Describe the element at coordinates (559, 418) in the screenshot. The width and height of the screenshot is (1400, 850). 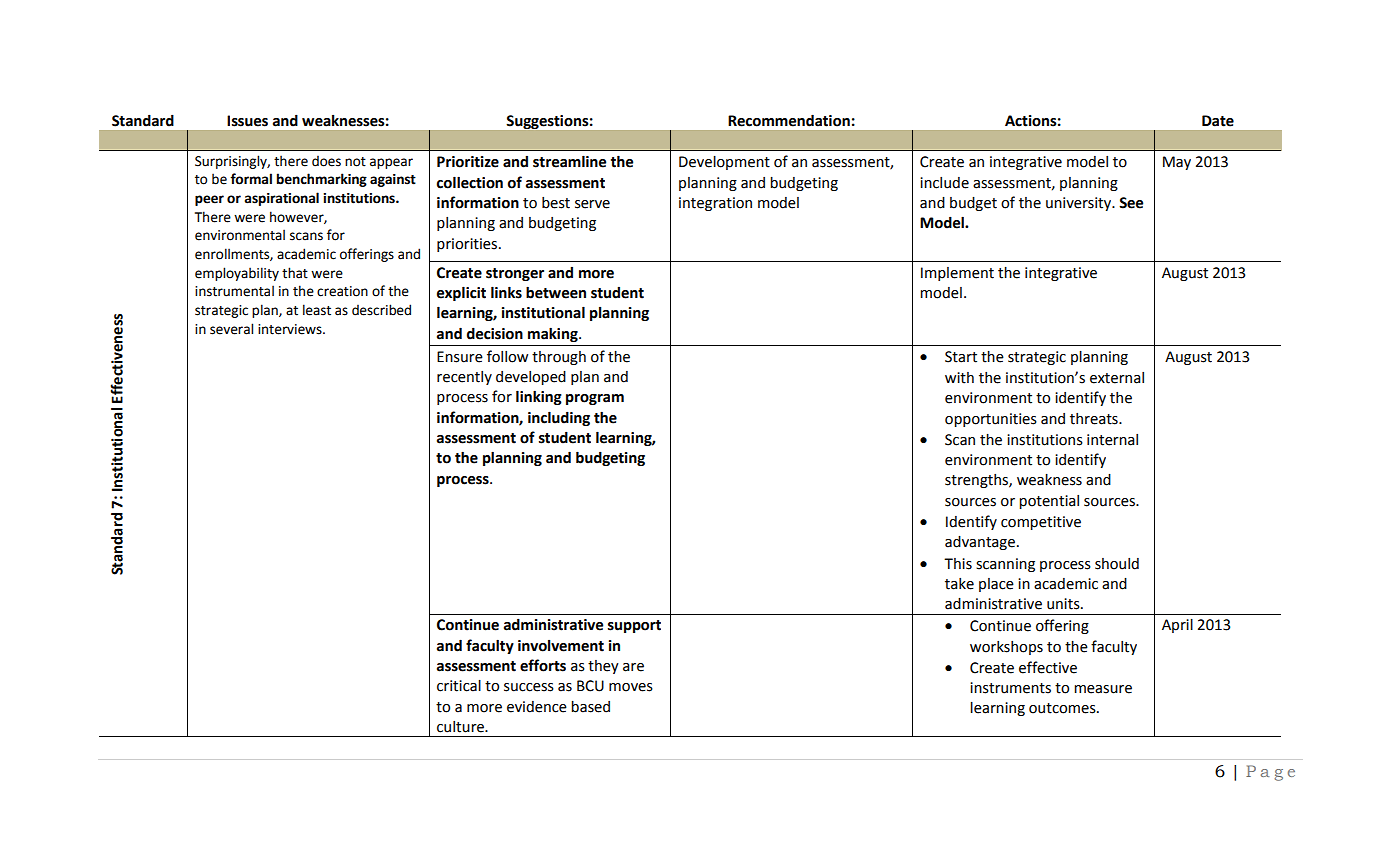
I see `including` at that location.
